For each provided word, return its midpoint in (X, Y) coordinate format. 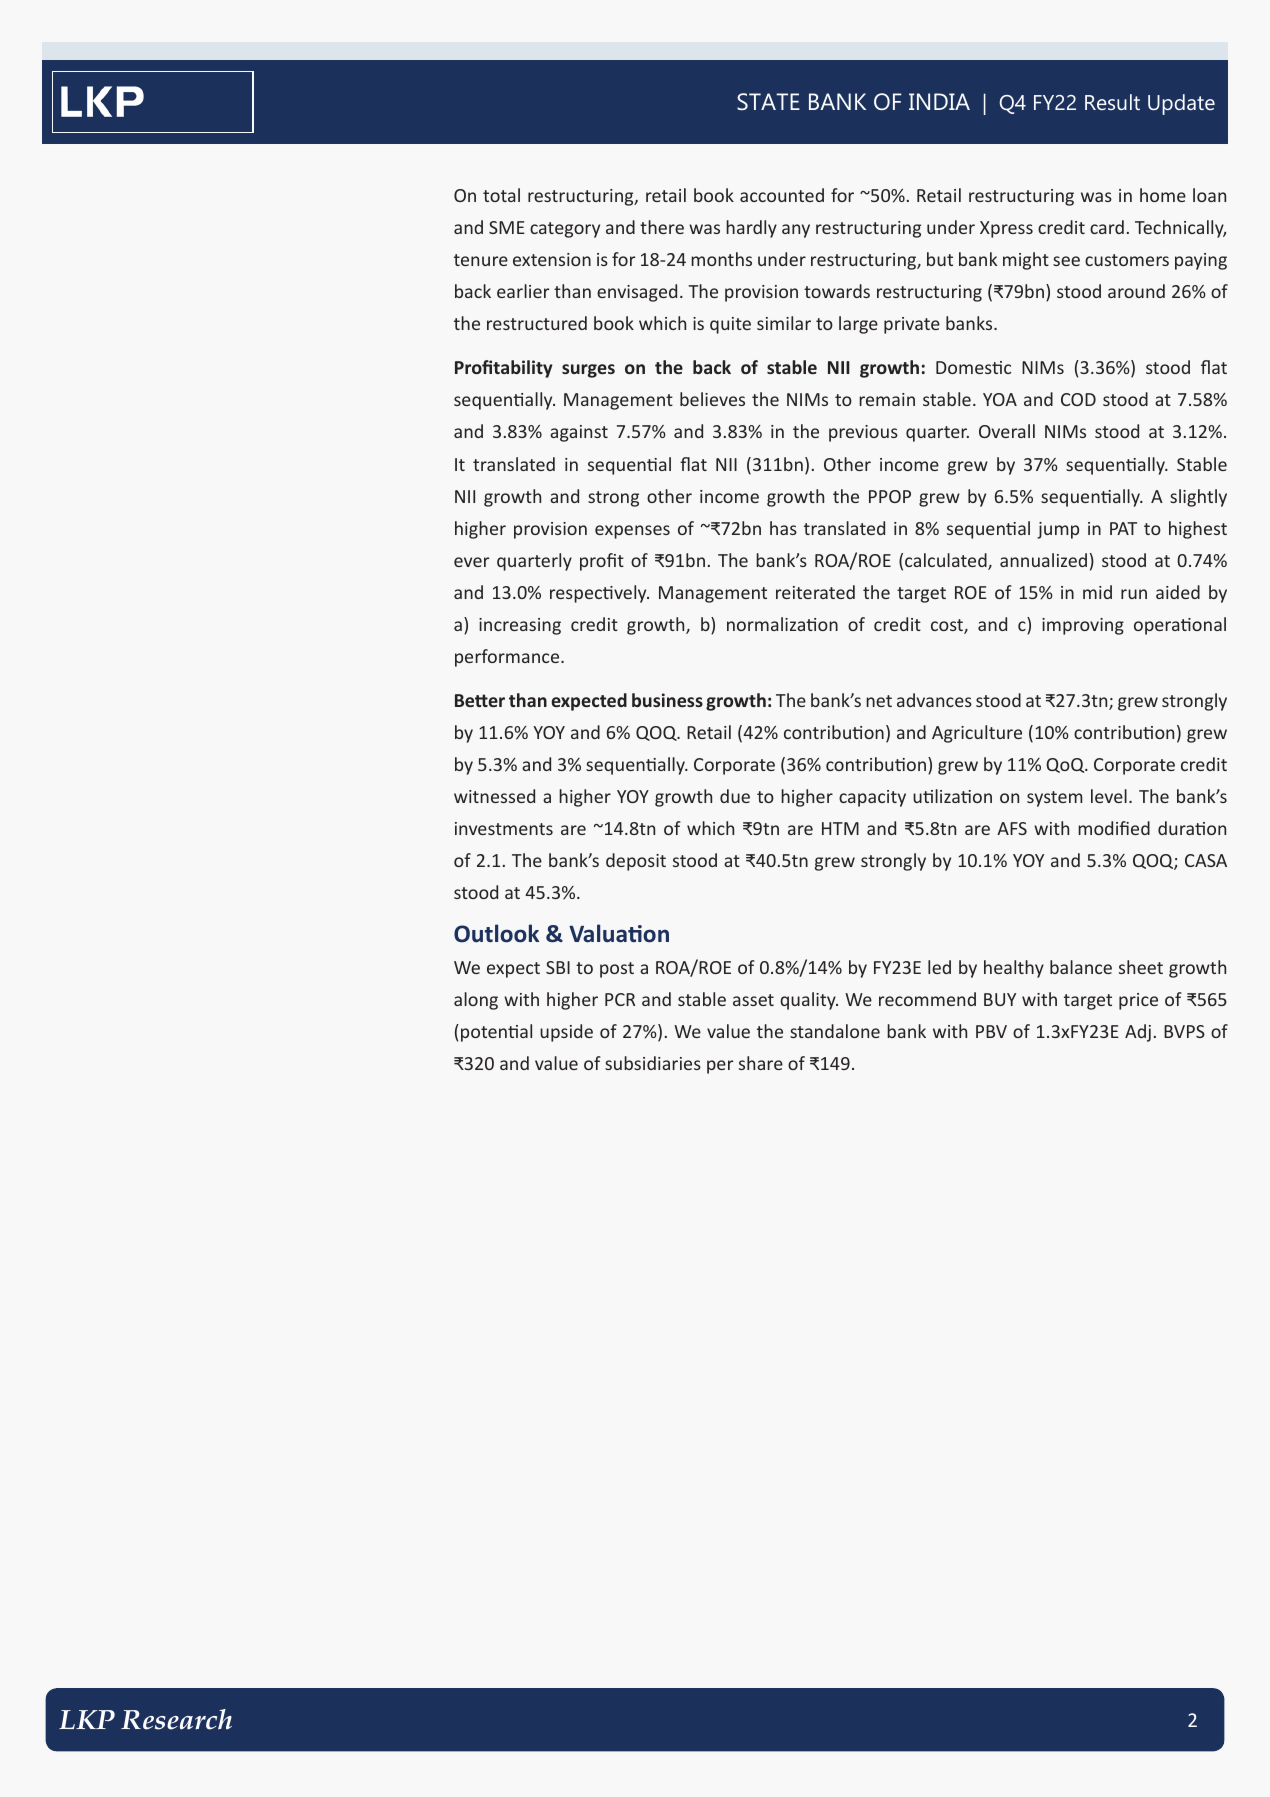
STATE (768, 101)
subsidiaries (653, 1063)
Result (1112, 102)
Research (176, 1719)
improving (1083, 626)
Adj (1138, 1033)
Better (480, 700)
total (501, 195)
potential (496, 1033)
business (667, 700)
